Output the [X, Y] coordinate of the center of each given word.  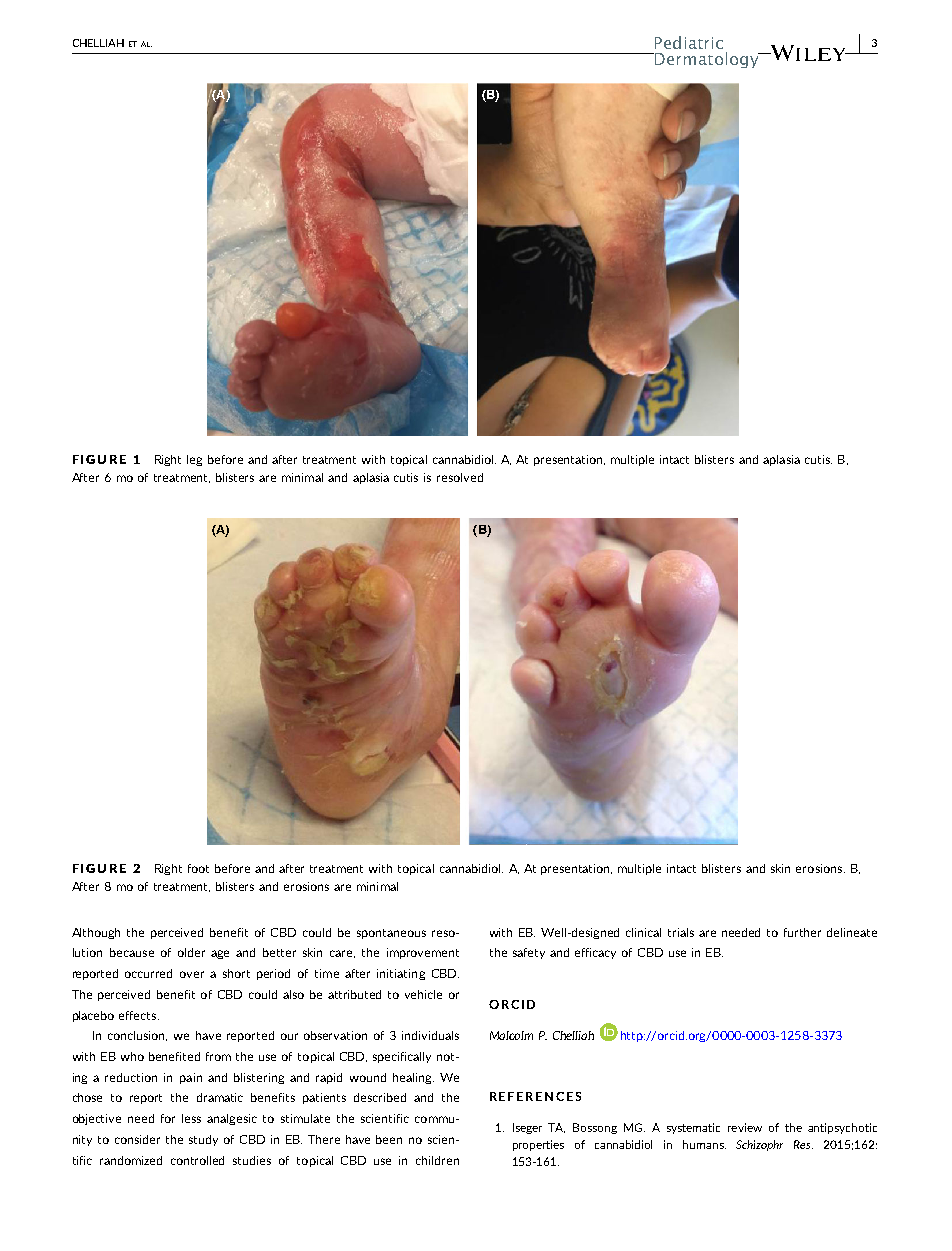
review [745, 1127]
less [191, 1118]
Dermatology [707, 60]
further [802, 932]
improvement [423, 953]
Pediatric [689, 42]
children [437, 1160]
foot [198, 868]
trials [681, 932]
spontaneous [391, 934]
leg [194, 460]
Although [96, 933]
